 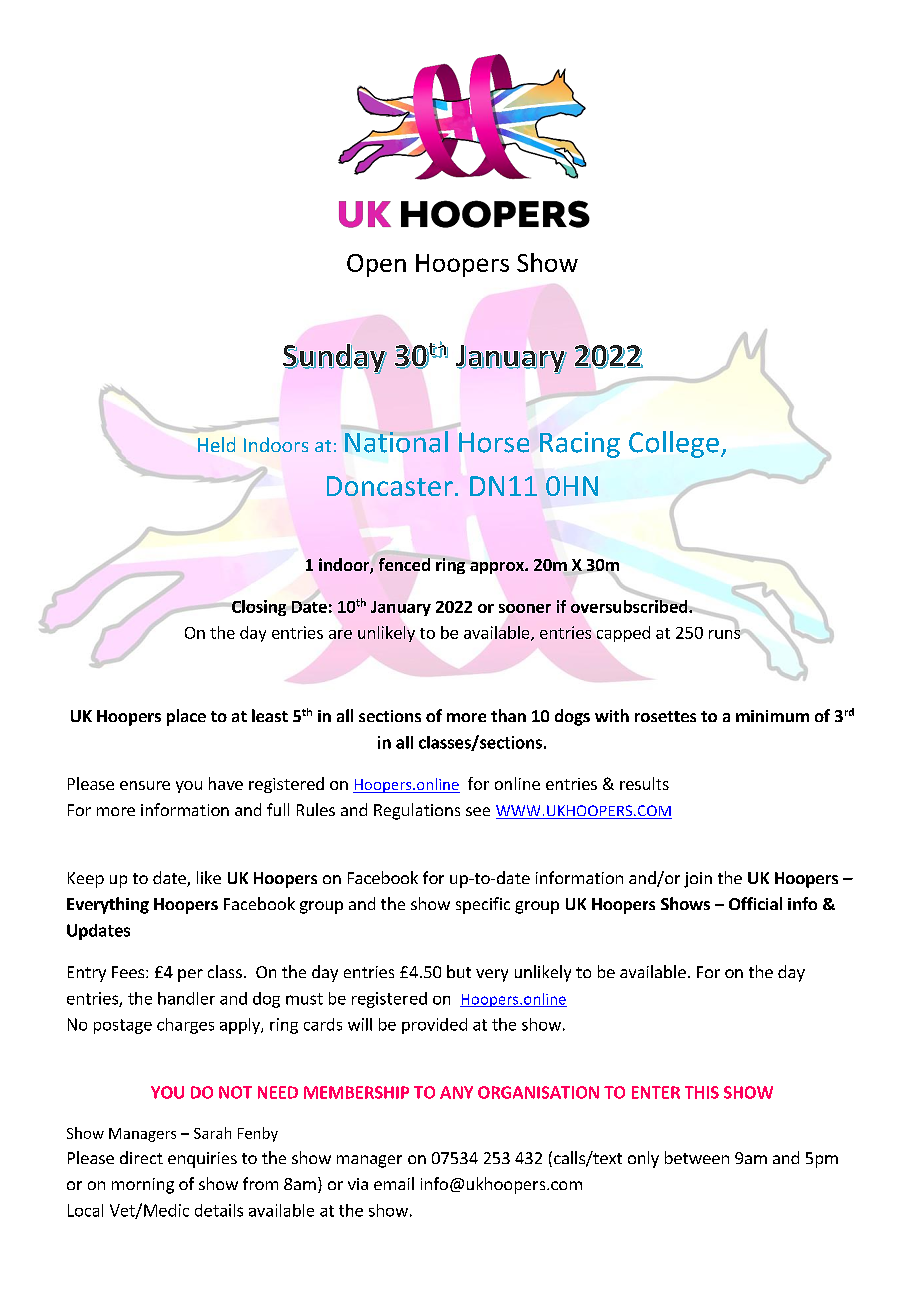 What do you see at coordinates (394, 1183) in the page?
I see `email` at bounding box center [394, 1183].
